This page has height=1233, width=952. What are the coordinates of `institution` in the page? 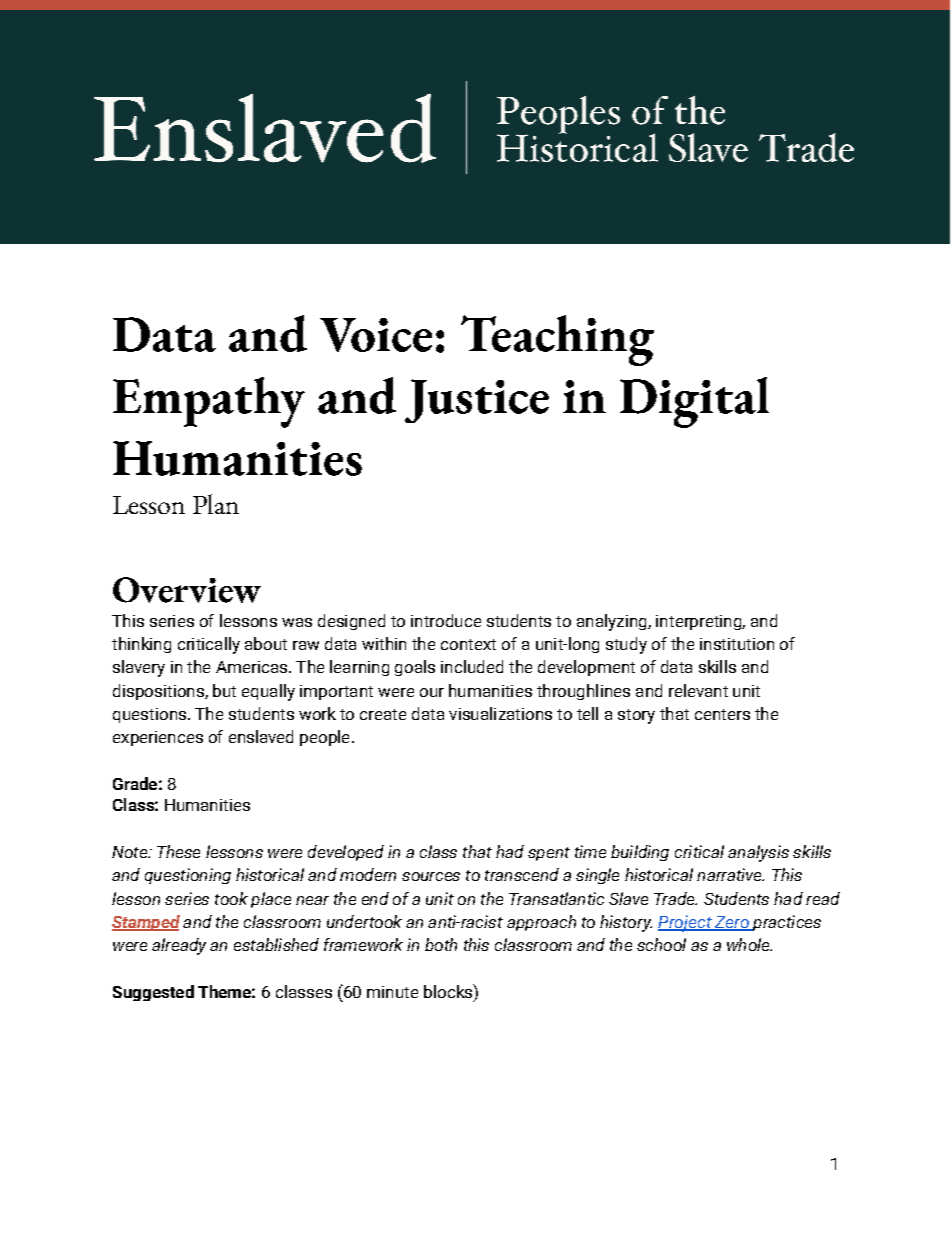 It's located at (737, 644).
